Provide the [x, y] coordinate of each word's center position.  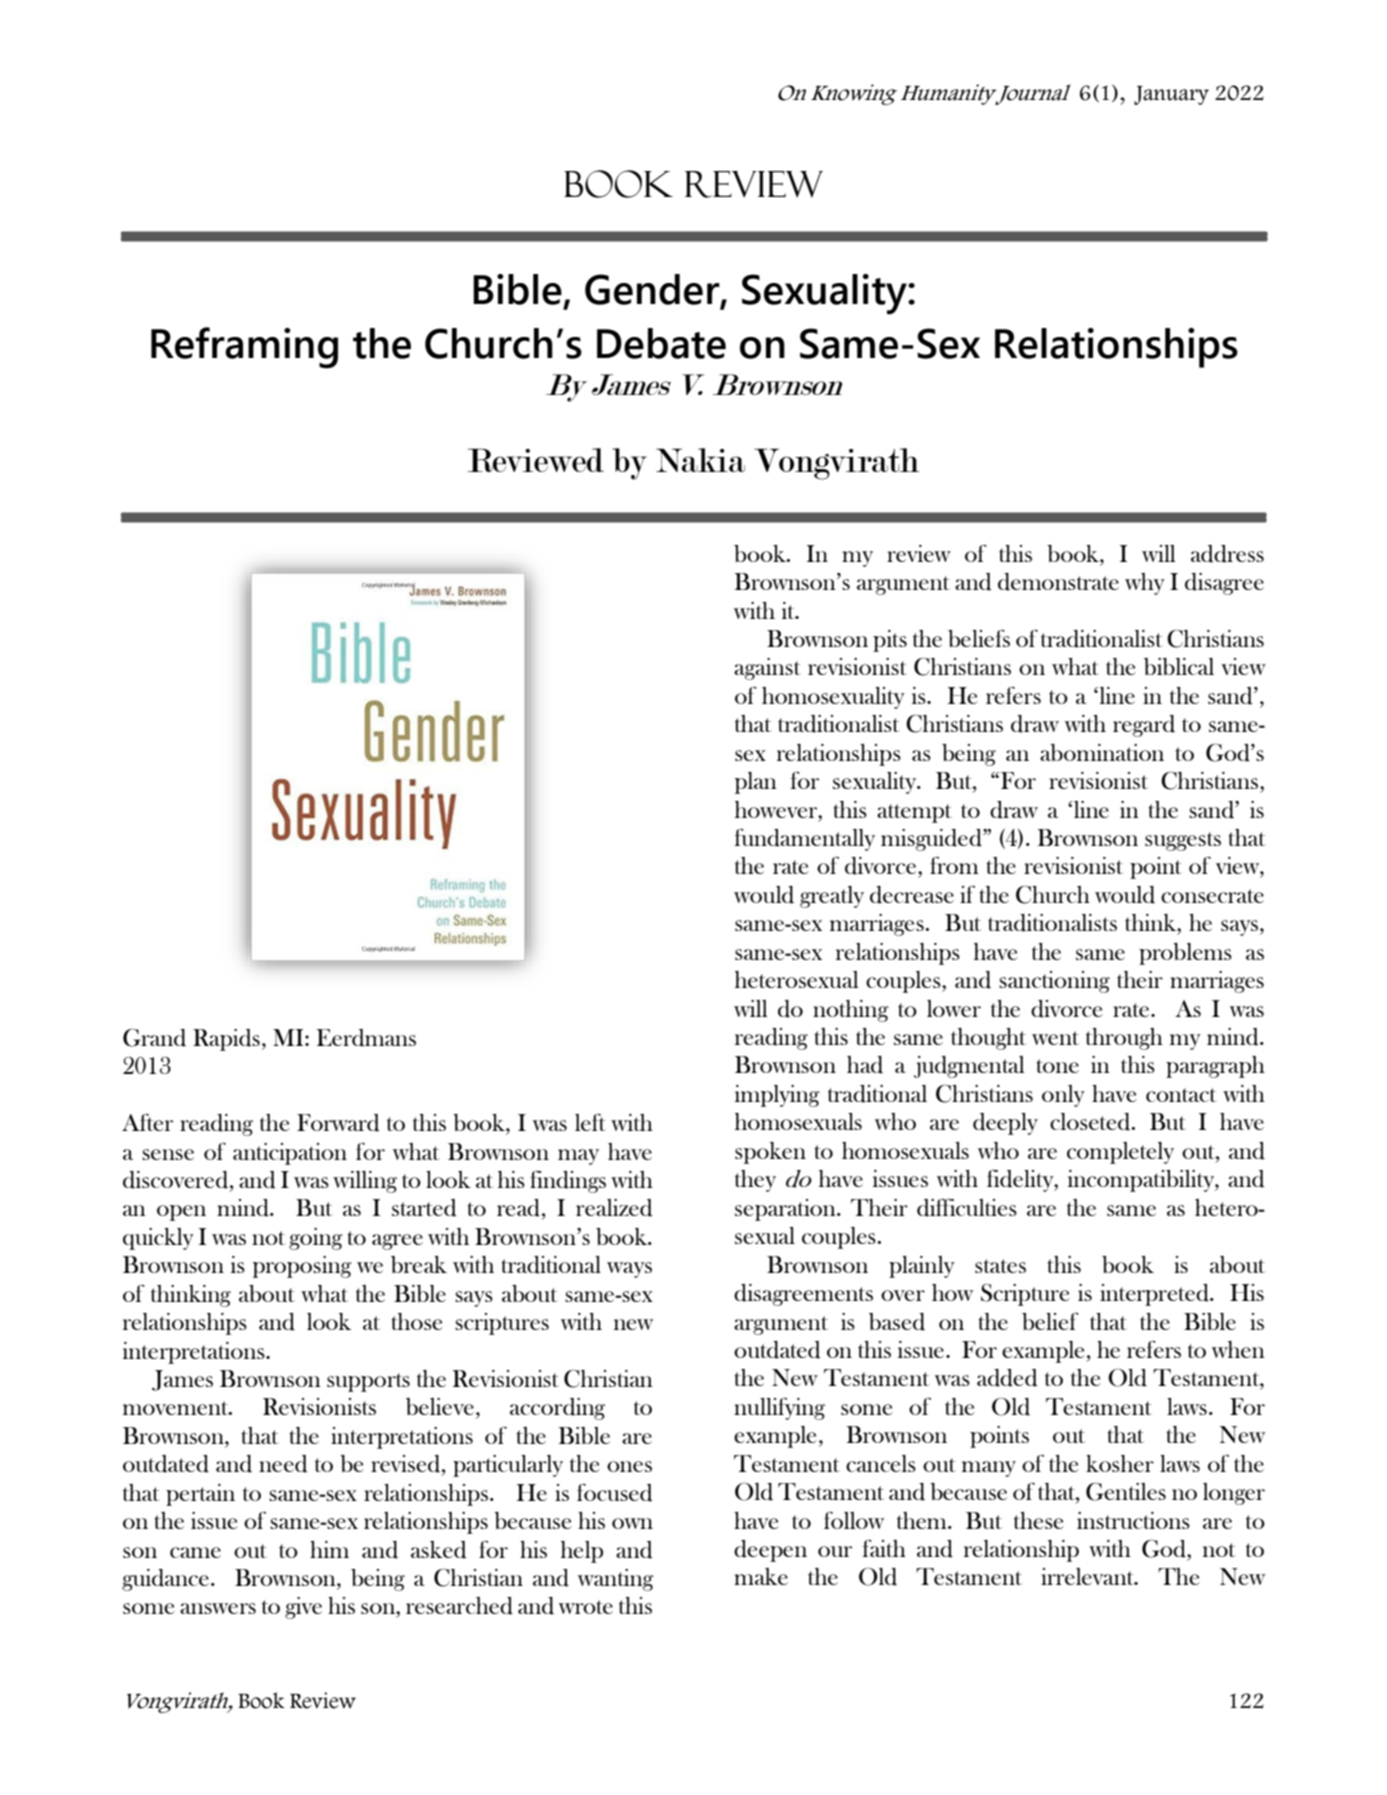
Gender [653, 290]
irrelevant [1089, 1576]
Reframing [244, 348]
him [329, 1549]
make [761, 1576]
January [1171, 95]
